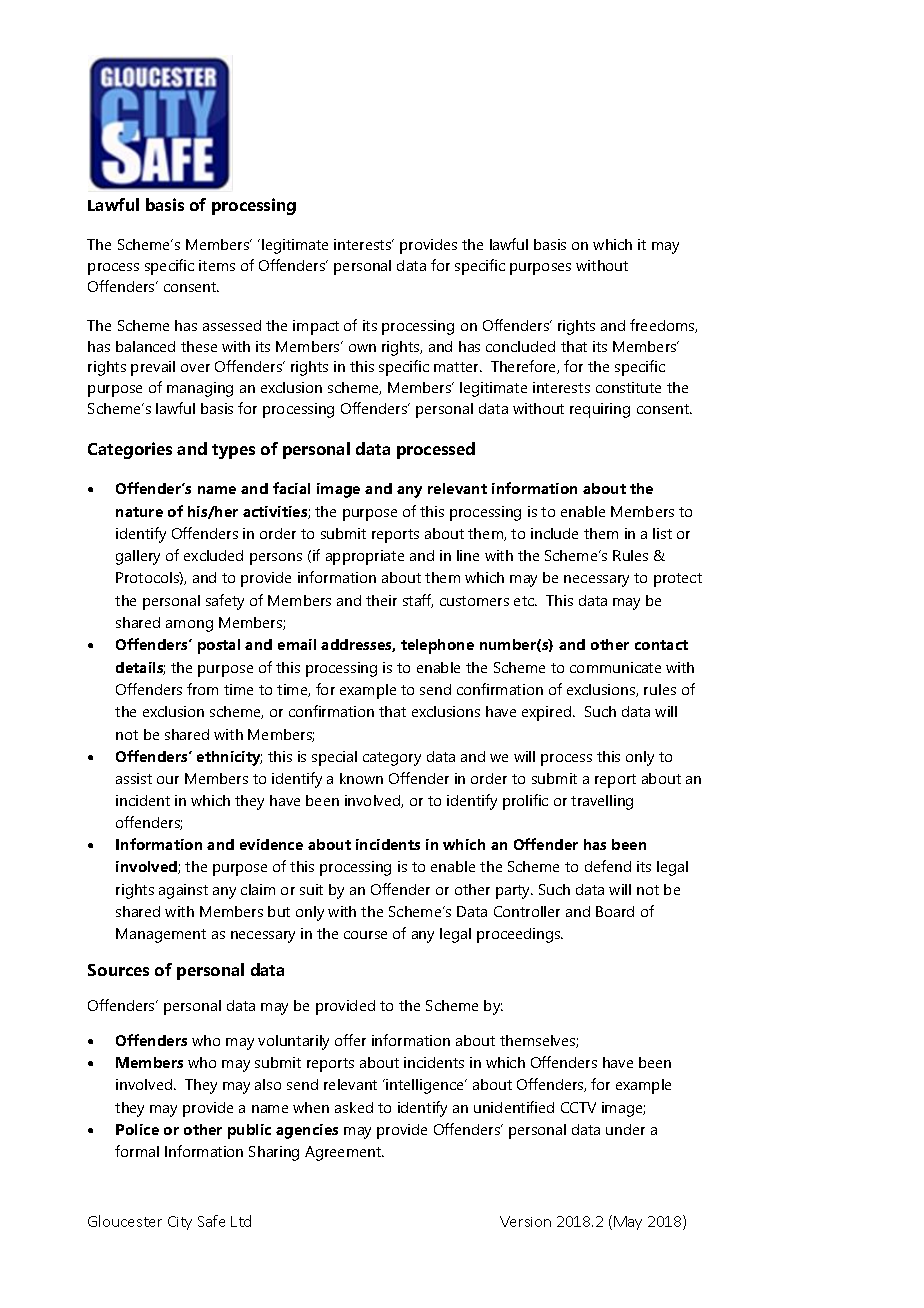 This image has height=1308, width=924. I want to click on assist, so click(134, 778).
